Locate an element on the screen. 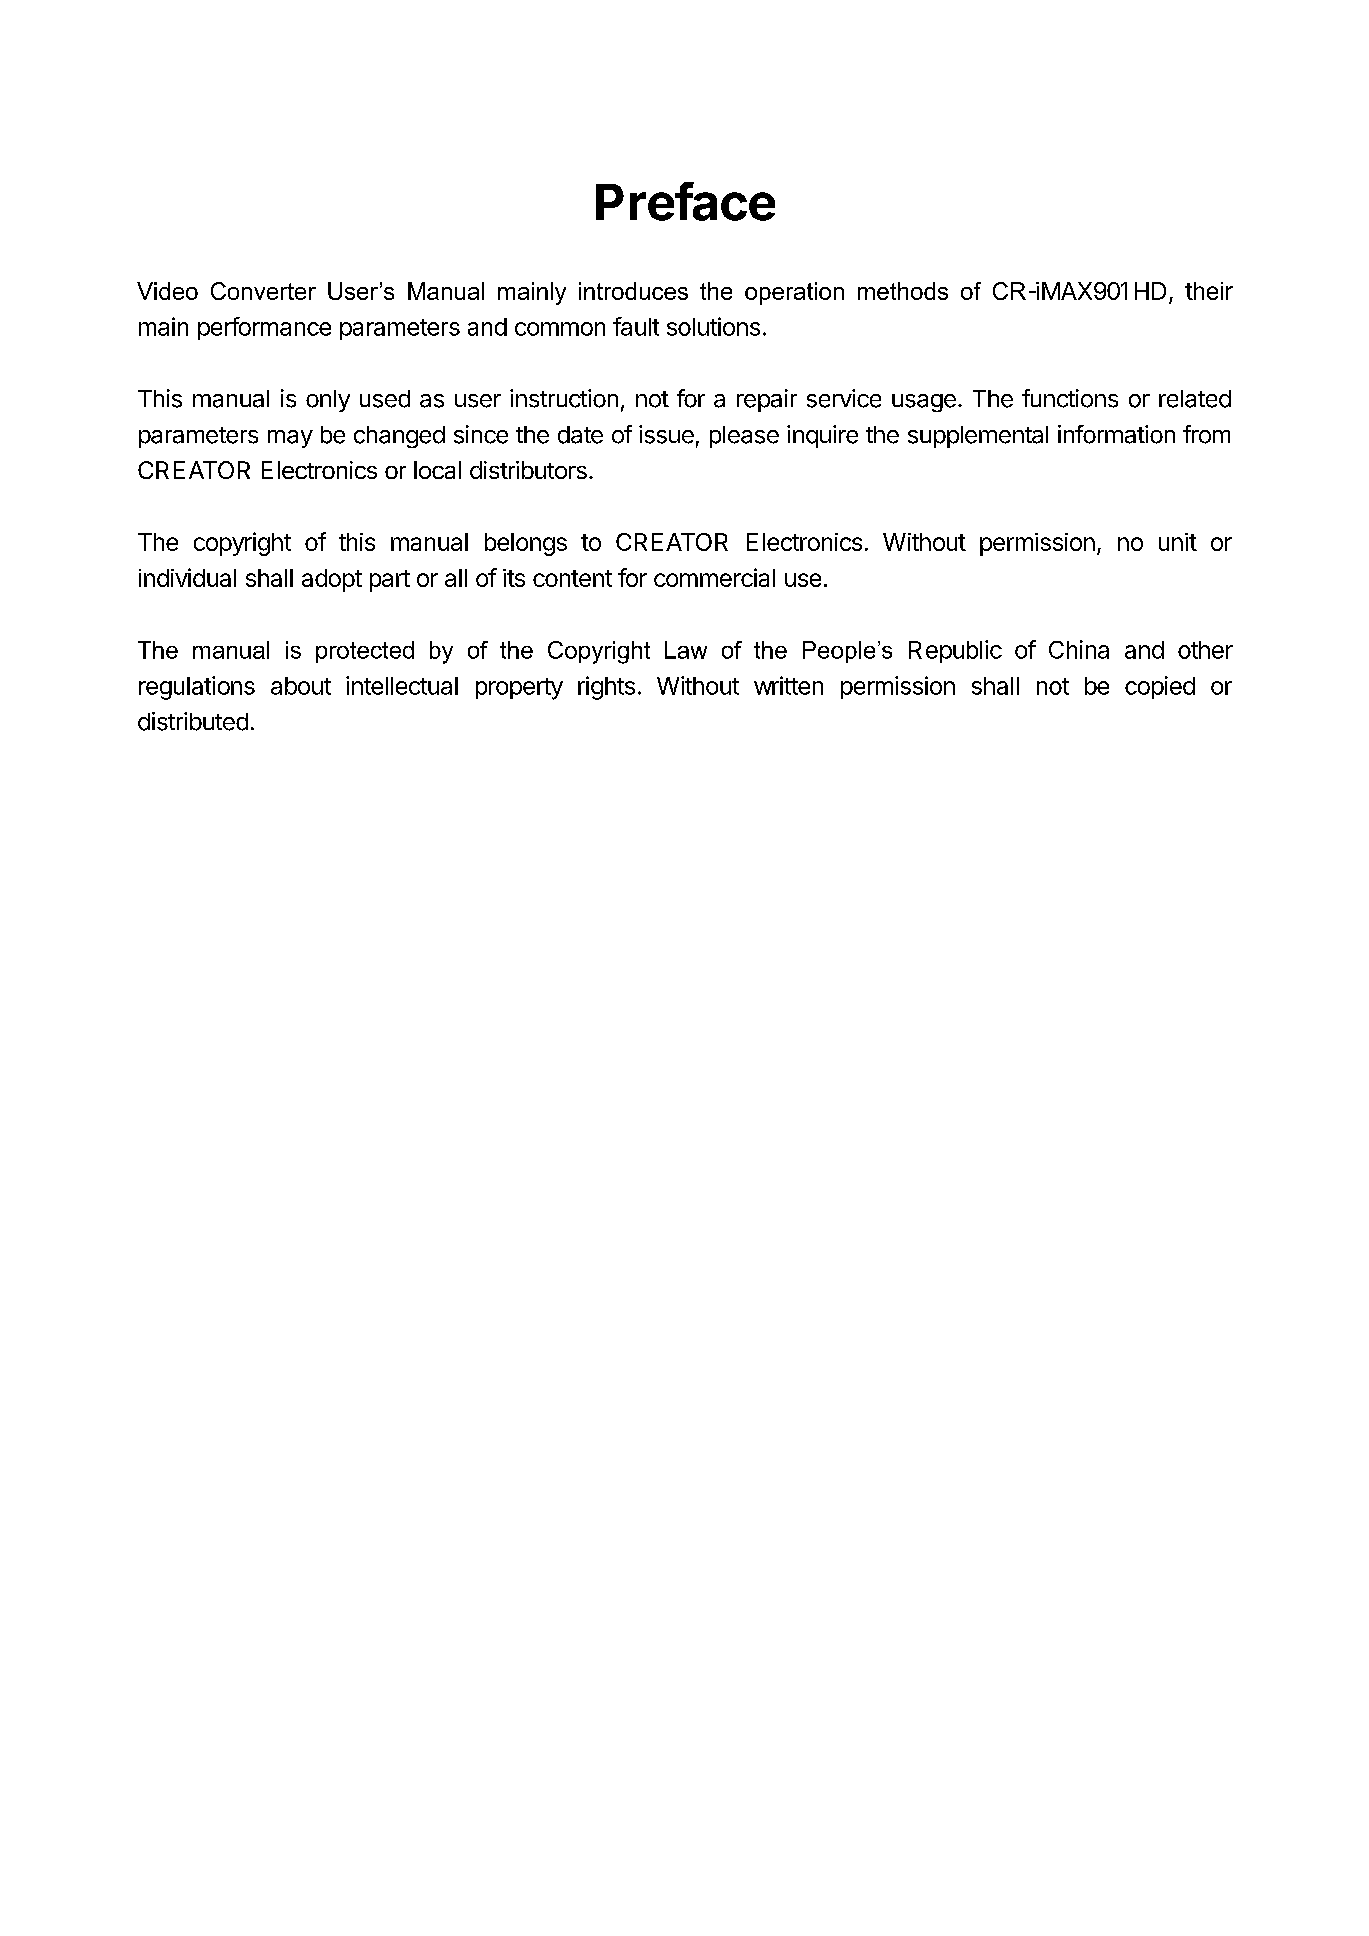 The height and width of the screenshot is (1936, 1369). may is located at coordinates (290, 439).
